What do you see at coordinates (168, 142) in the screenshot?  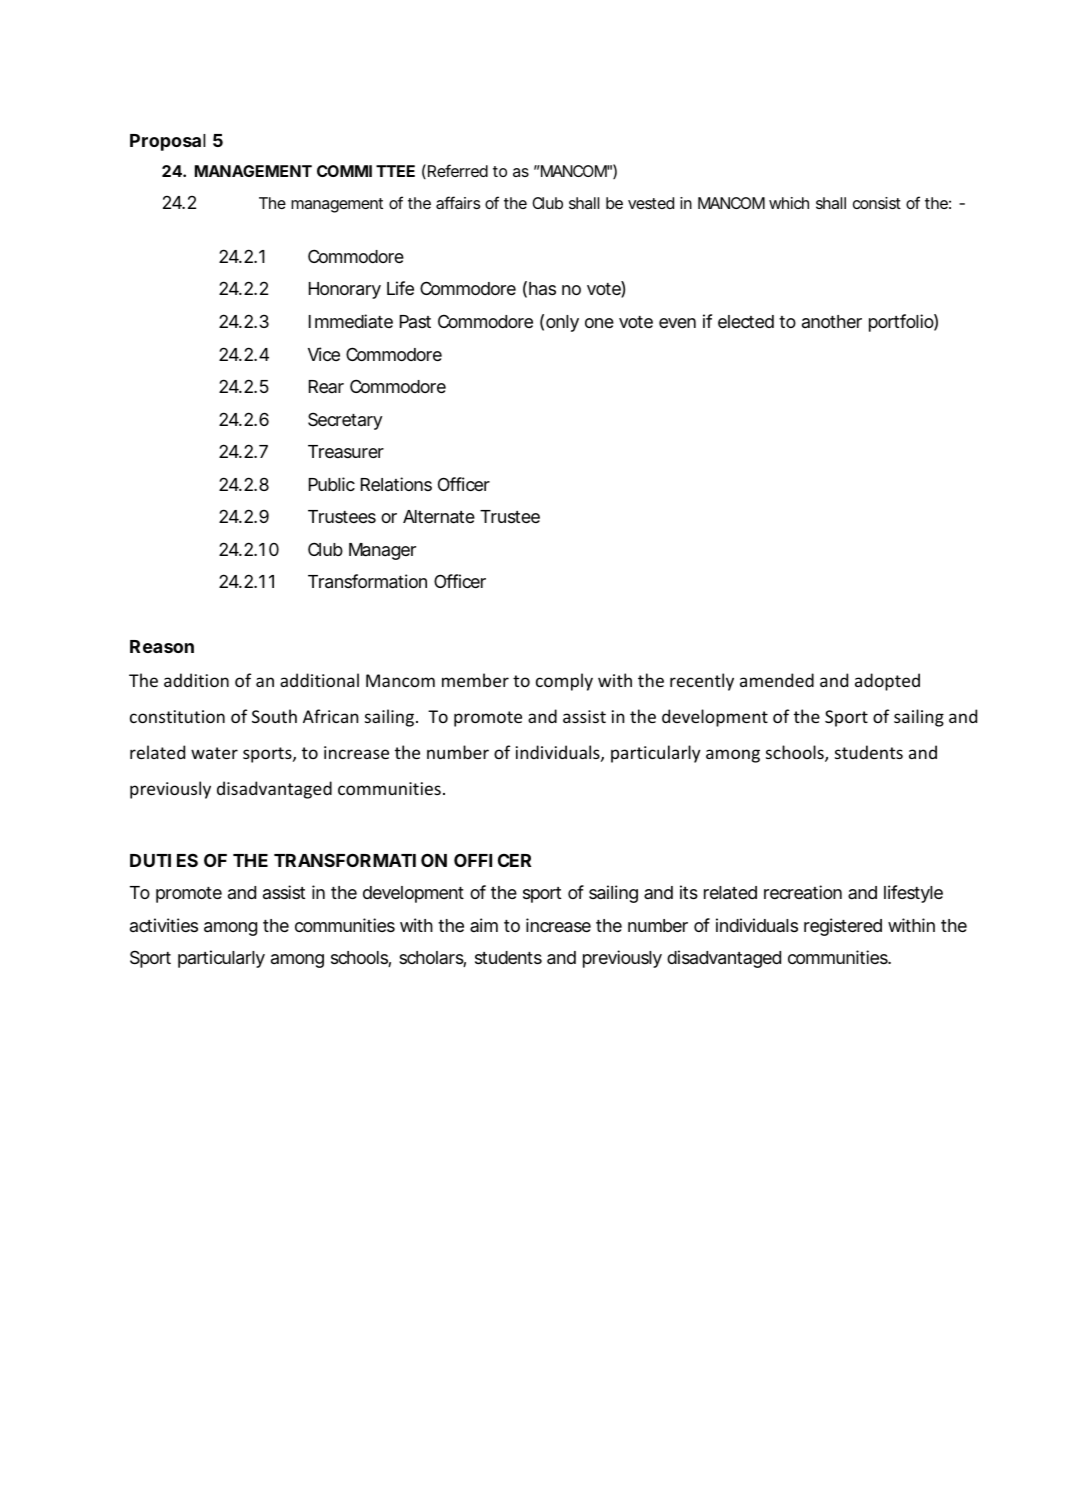 I see `Proposal` at bounding box center [168, 142].
